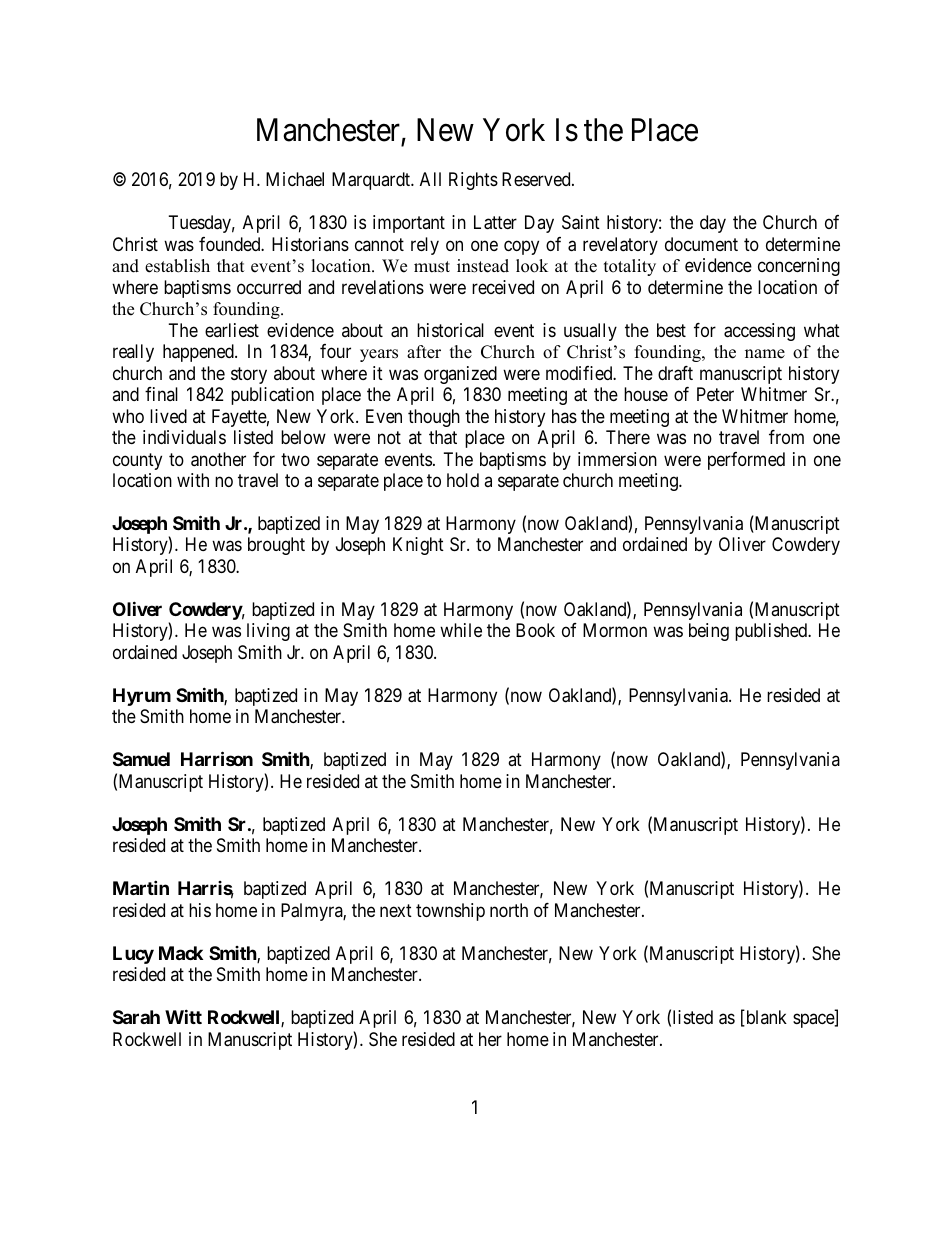  Describe the element at coordinates (461, 630) in the screenshot. I see `while` at that location.
